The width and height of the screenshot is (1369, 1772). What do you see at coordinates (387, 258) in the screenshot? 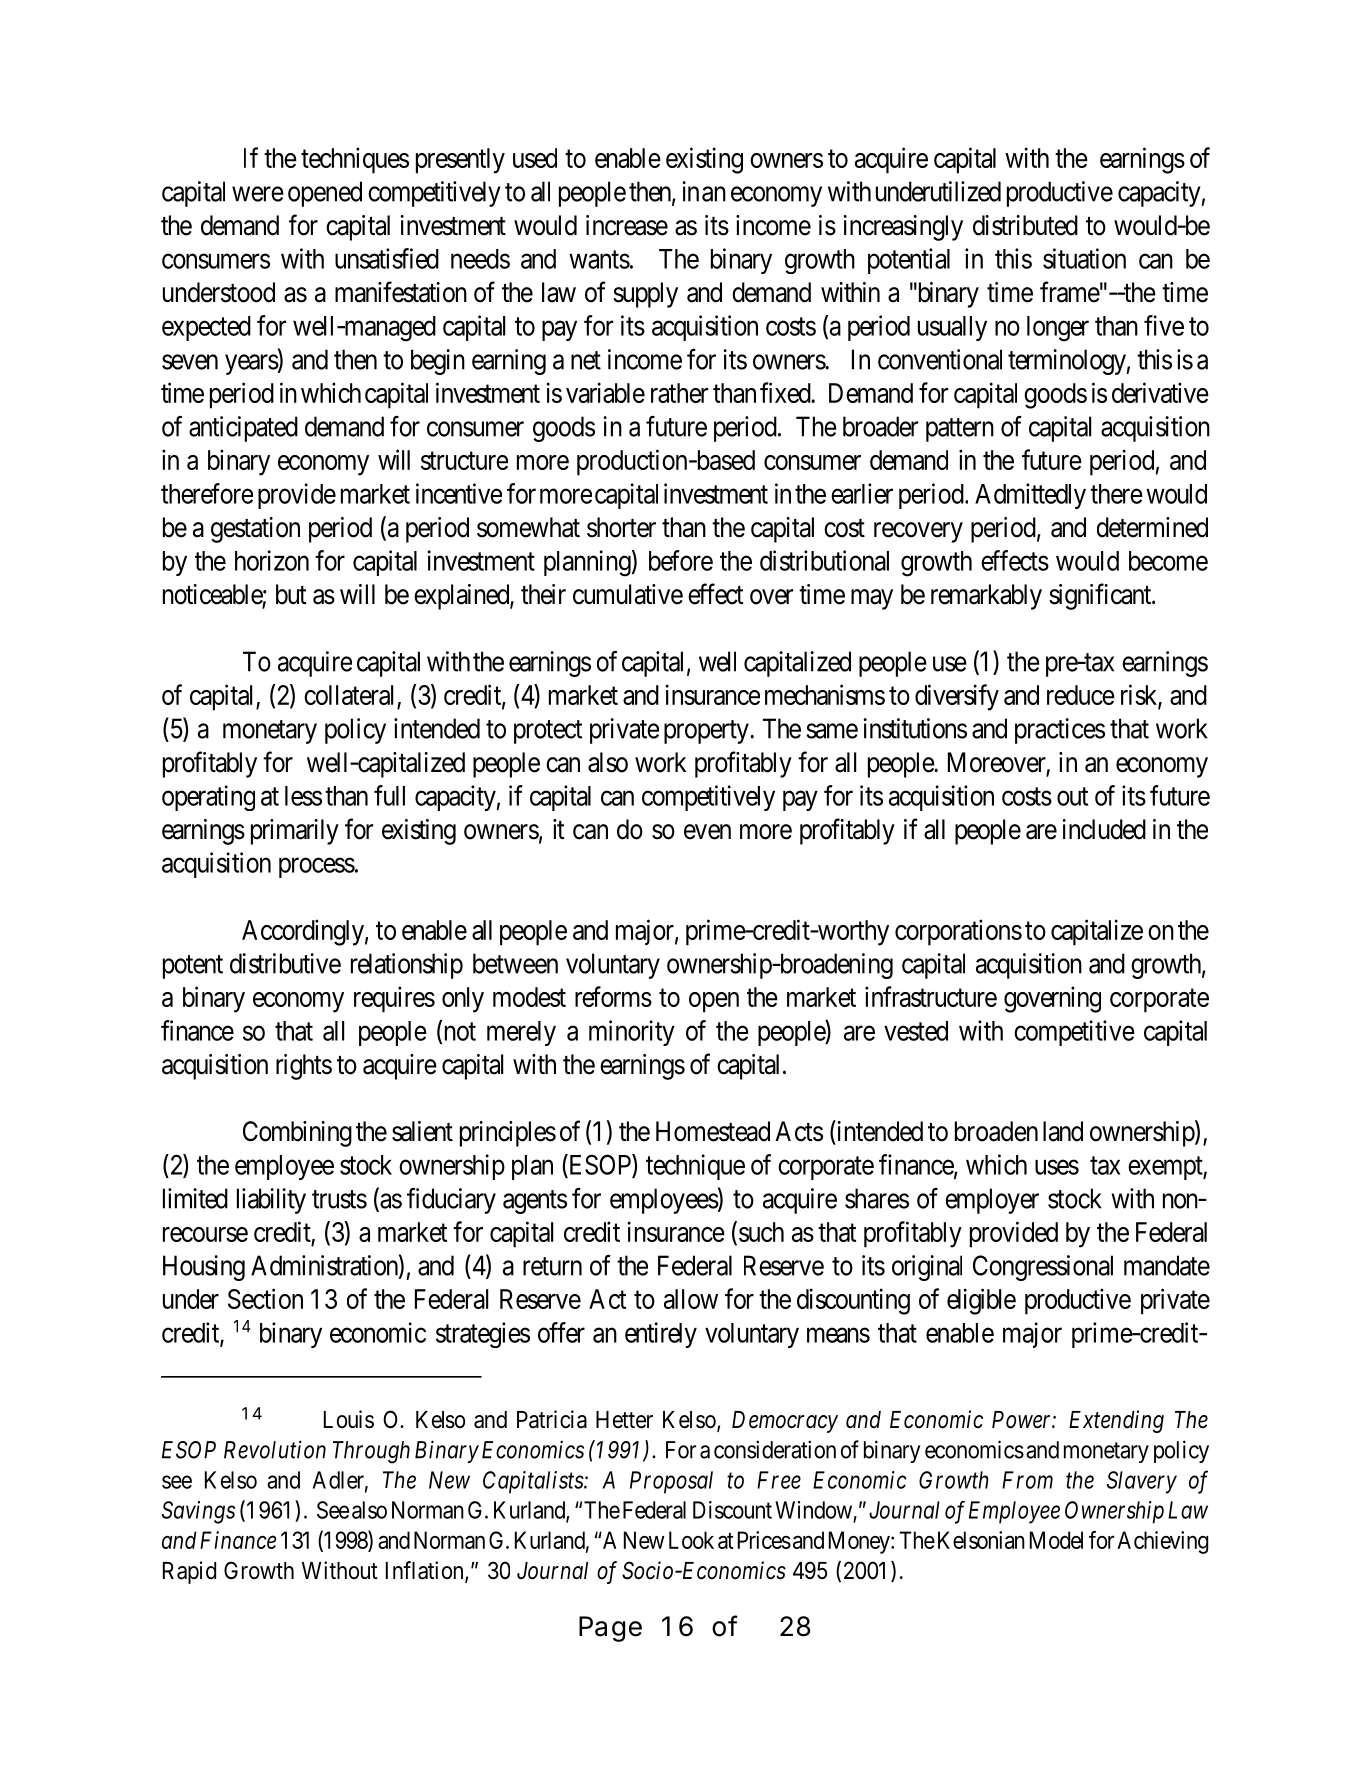
I see `unsatisfied` at bounding box center [387, 258].
